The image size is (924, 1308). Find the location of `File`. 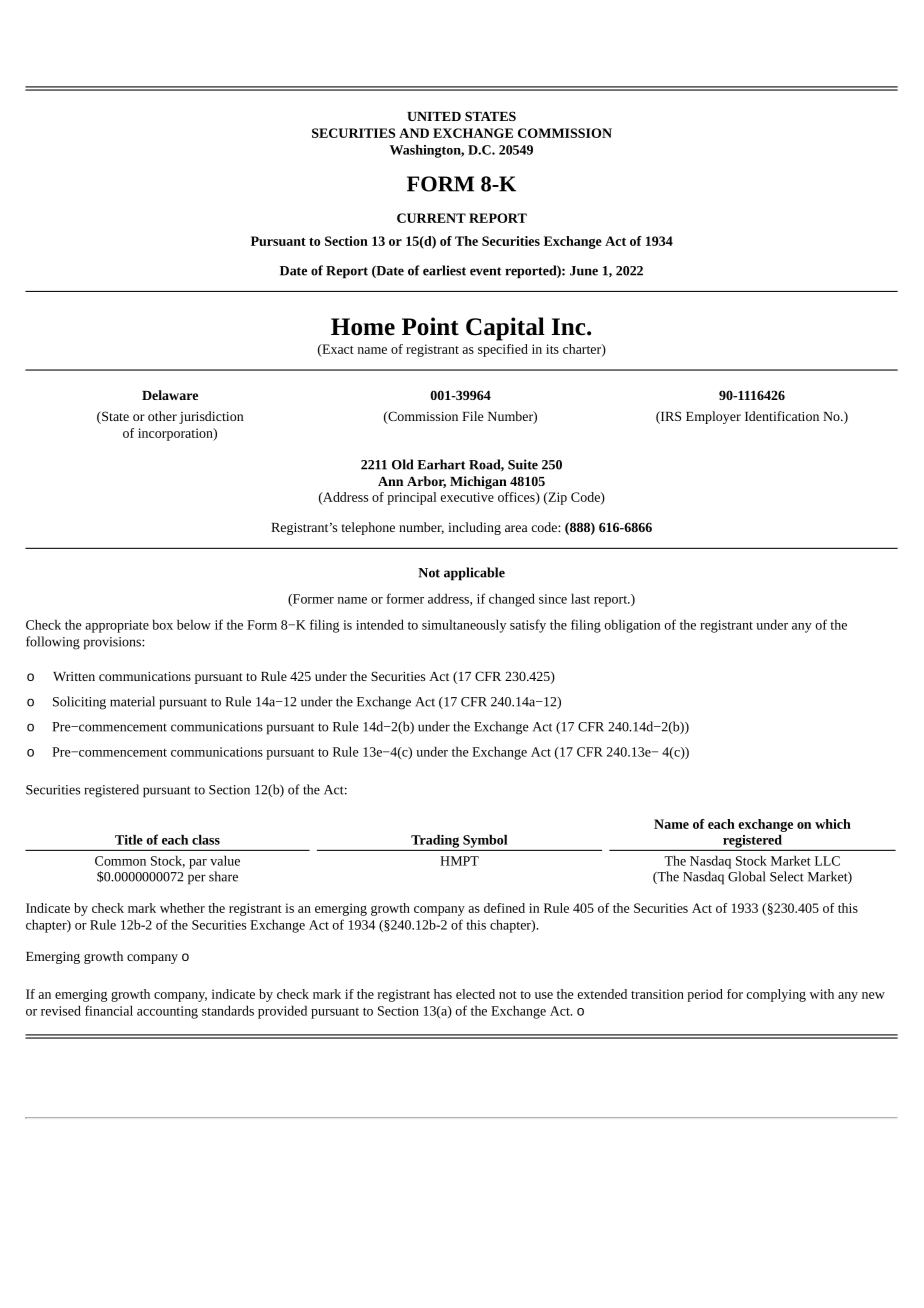

File is located at coordinates (472, 416).
